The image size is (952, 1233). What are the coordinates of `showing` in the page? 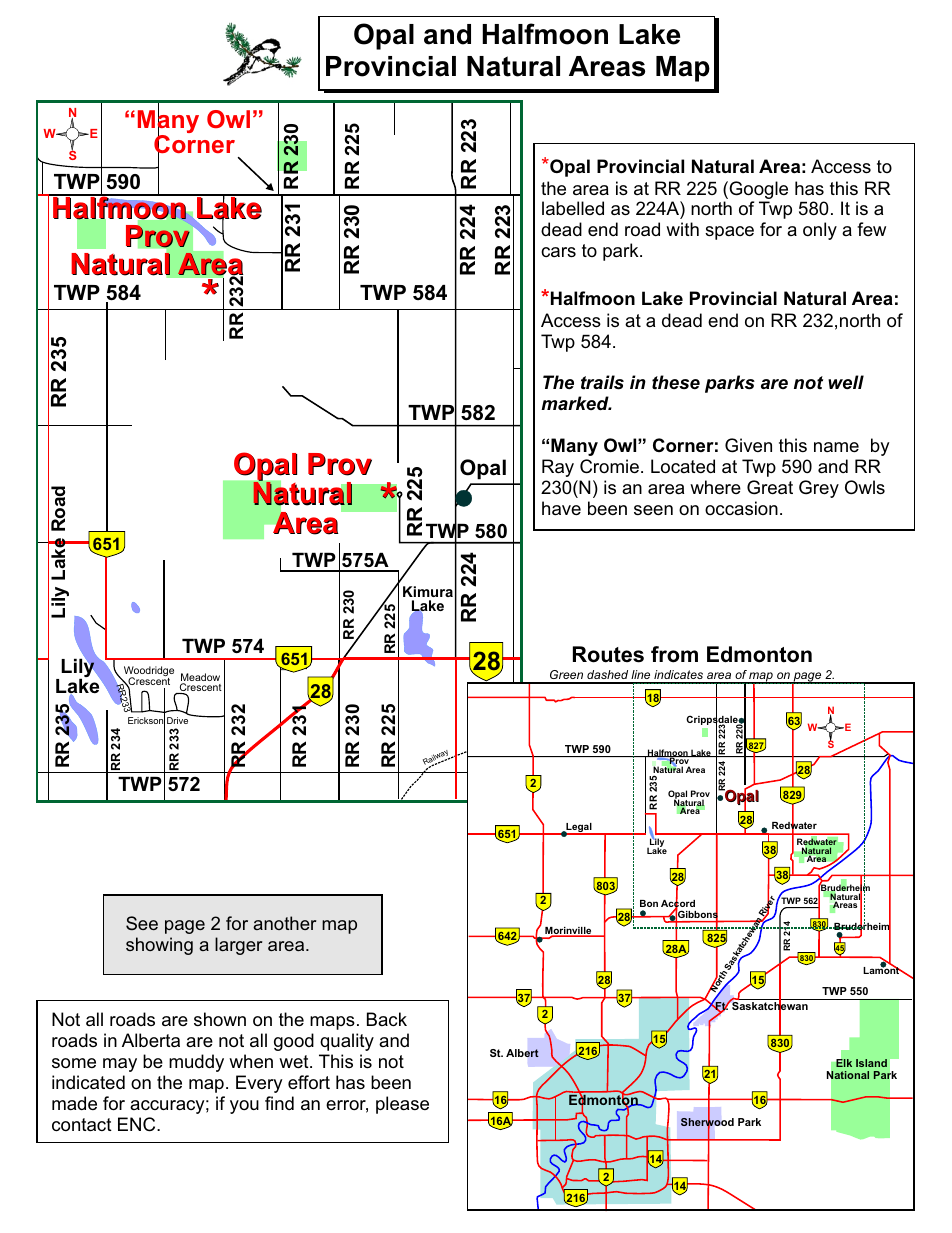 It's located at (159, 946).
